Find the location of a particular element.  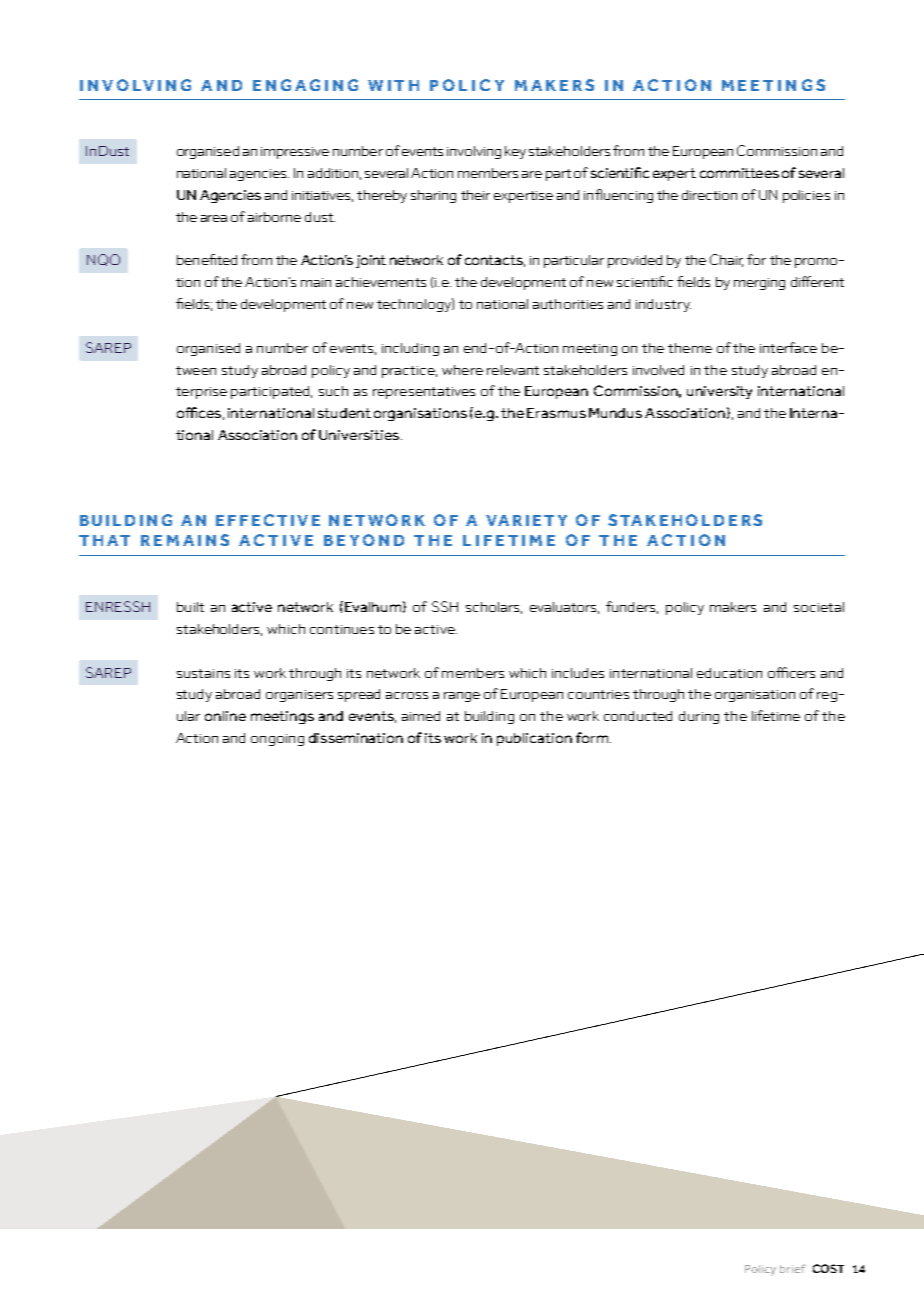

building is located at coordinates (489, 717).
